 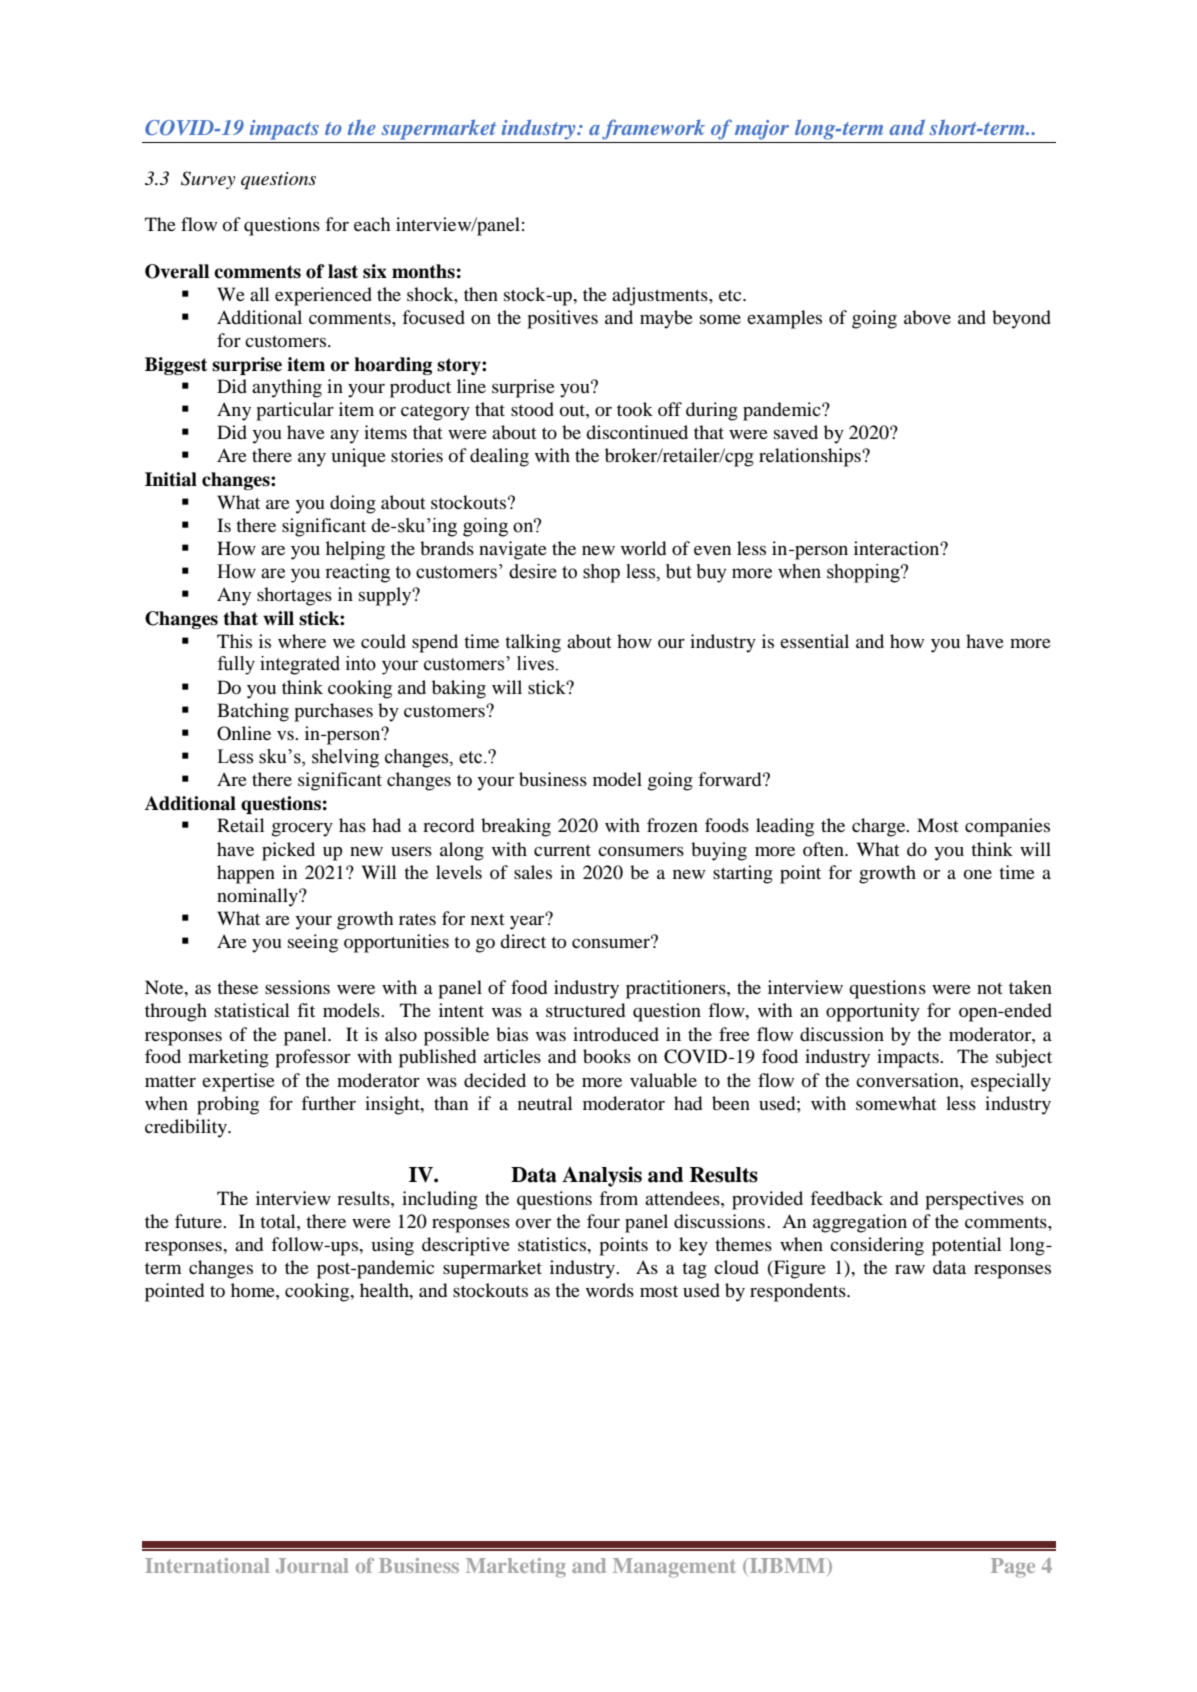 What do you see at coordinates (811, 457) in the screenshot?
I see `relationships` at bounding box center [811, 457].
